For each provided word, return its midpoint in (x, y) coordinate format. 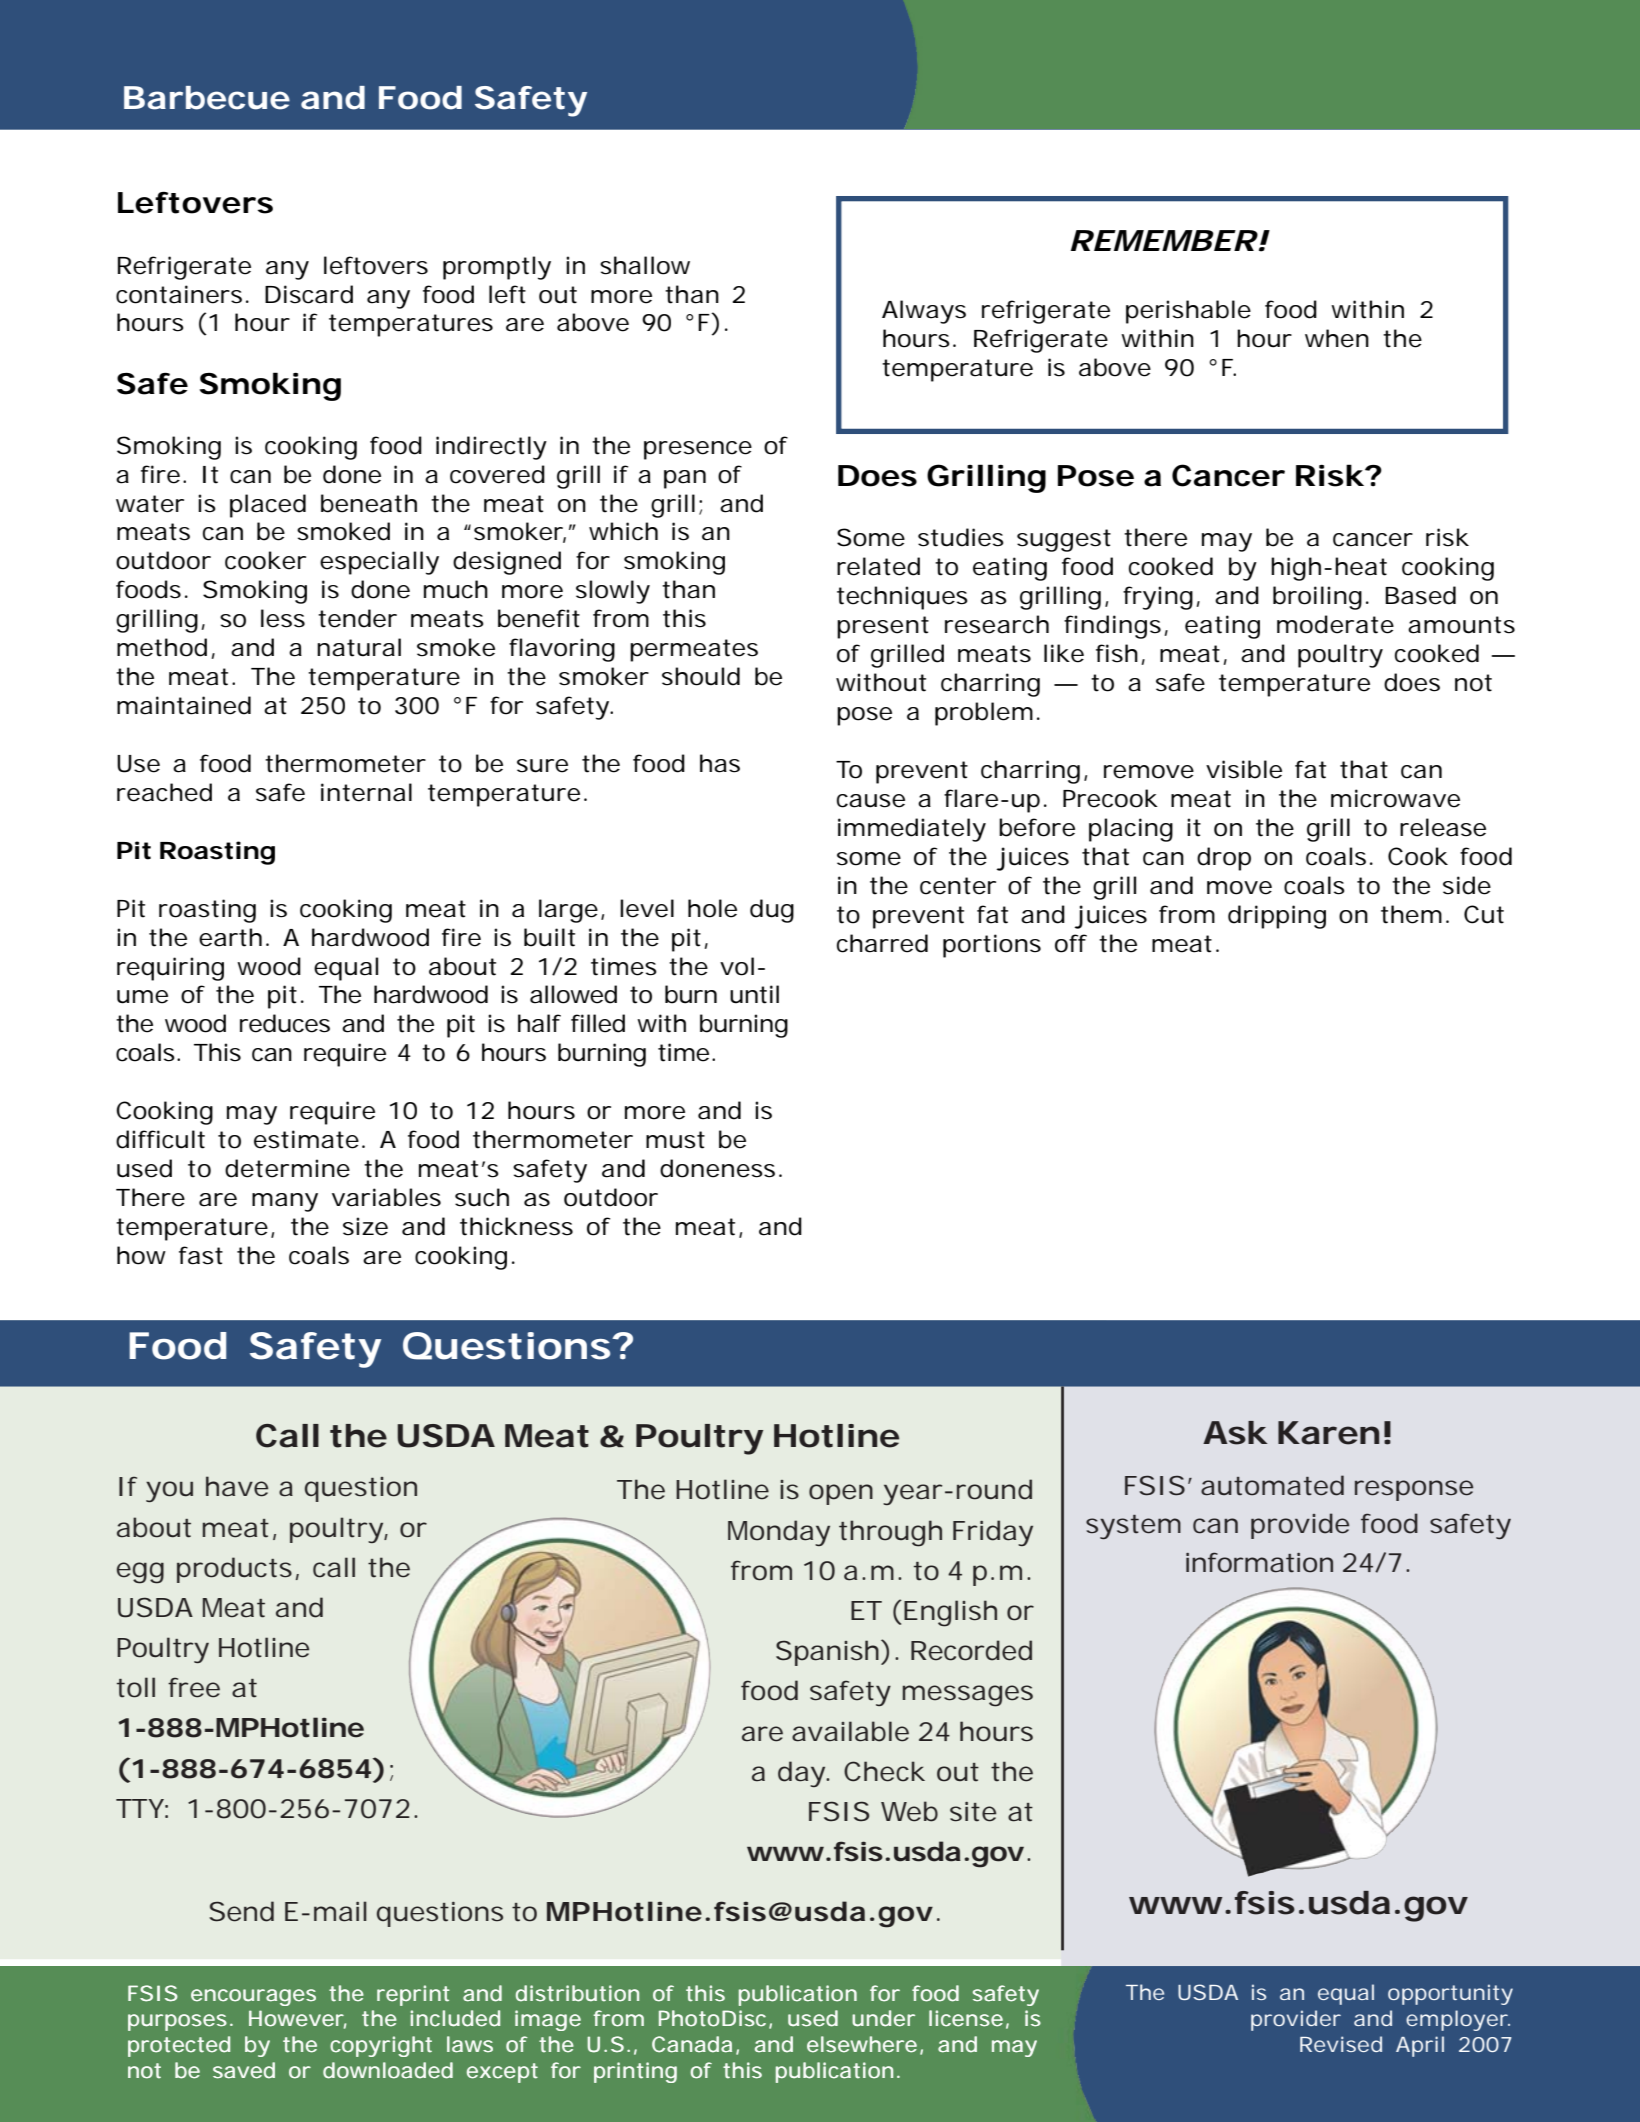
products (234, 1570)
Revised (1341, 2044)
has (720, 763)
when (1337, 338)
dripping (1277, 917)
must (675, 1140)
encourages (253, 1997)
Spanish (827, 1653)
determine (287, 1168)
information (1259, 1562)
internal (366, 792)
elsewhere (862, 2044)
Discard (309, 294)
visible (1244, 769)
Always (924, 312)
